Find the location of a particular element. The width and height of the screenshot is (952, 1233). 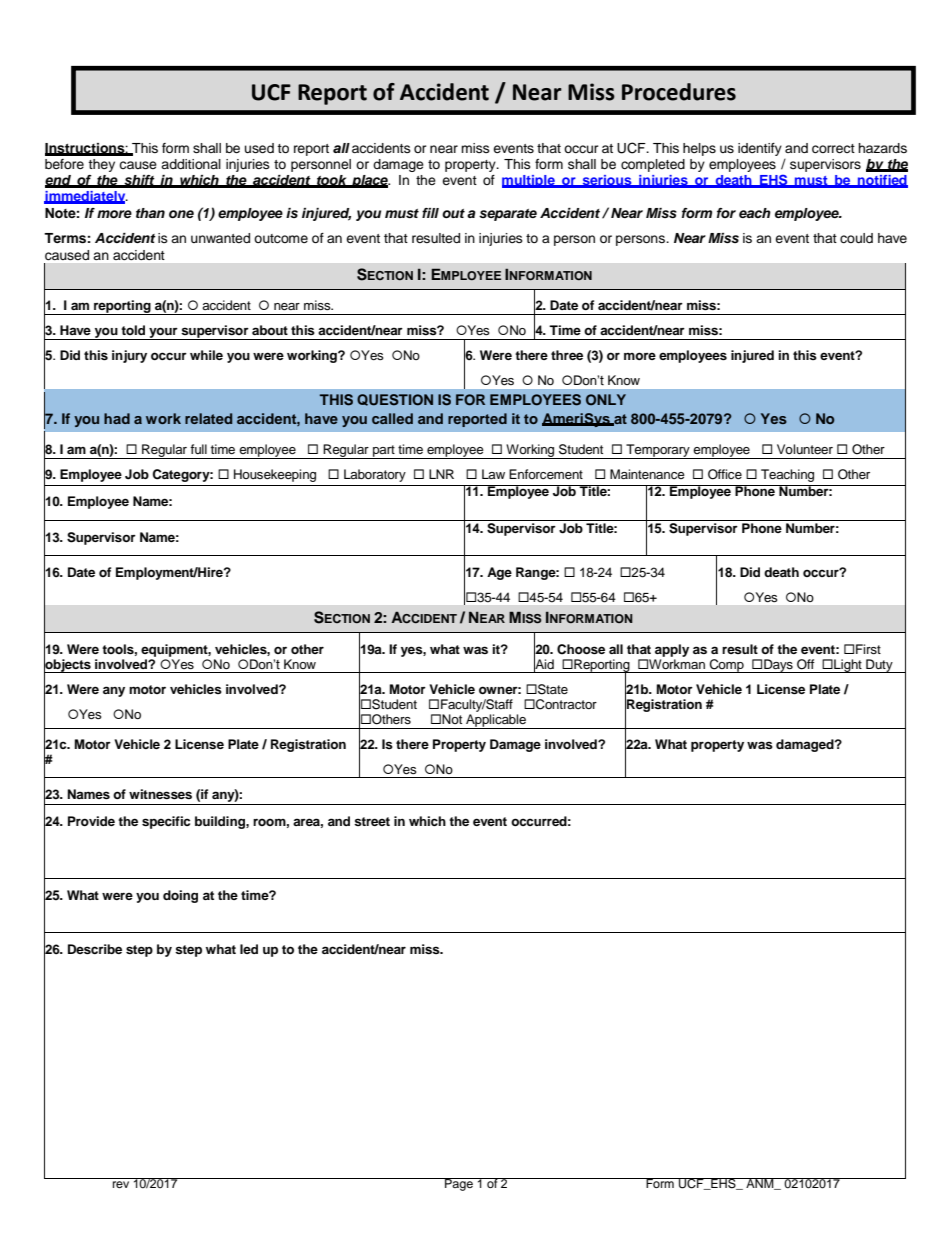

objects is located at coordinates (68, 665).
